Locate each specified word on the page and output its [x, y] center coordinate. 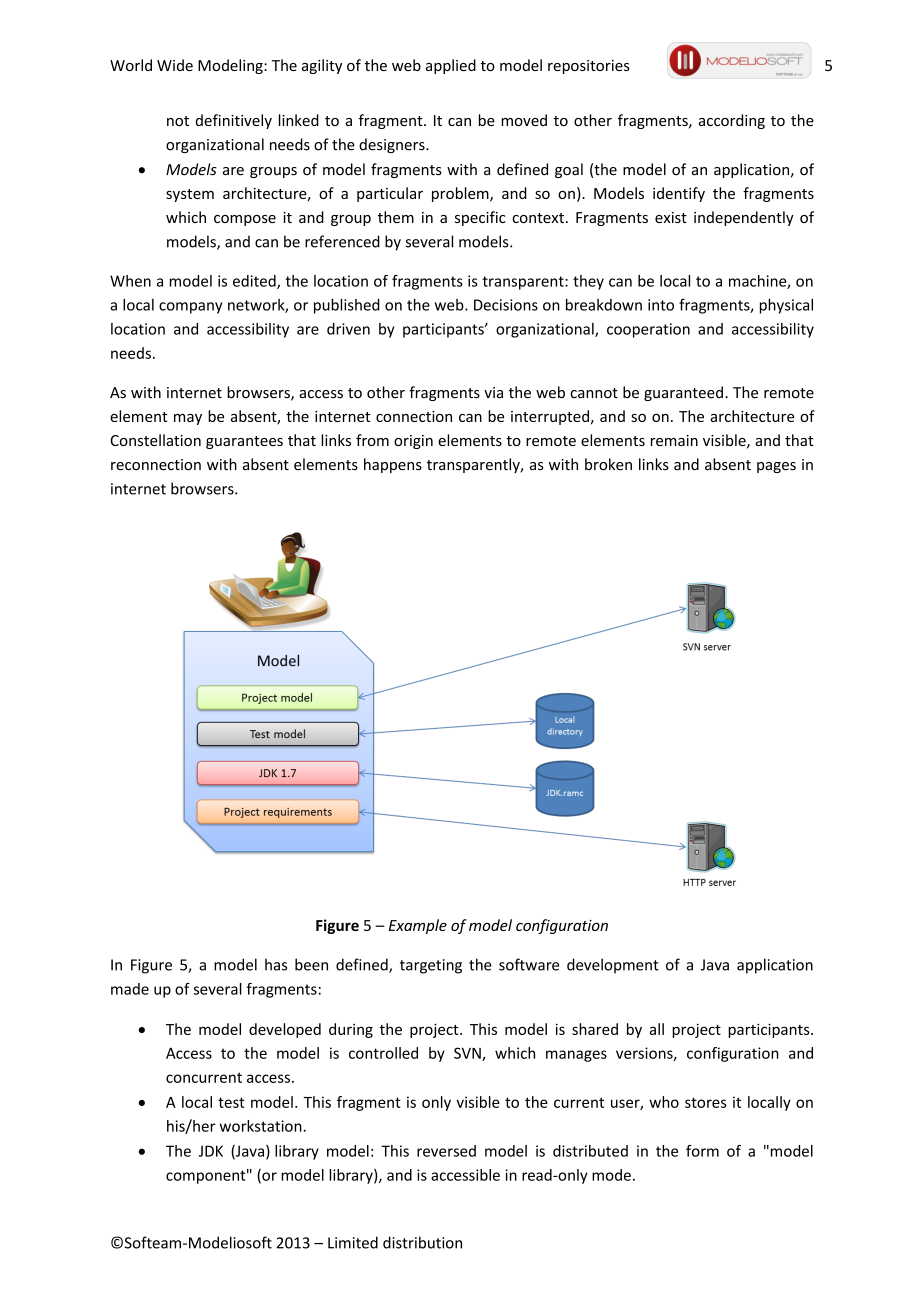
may [188, 419]
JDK [211, 1151]
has [276, 964]
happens [393, 465]
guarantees [244, 442]
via [493, 393]
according [732, 121]
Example [418, 926]
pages [776, 467]
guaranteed [683, 393]
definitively [234, 121]
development [613, 966]
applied [451, 66]
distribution [422, 1242]
